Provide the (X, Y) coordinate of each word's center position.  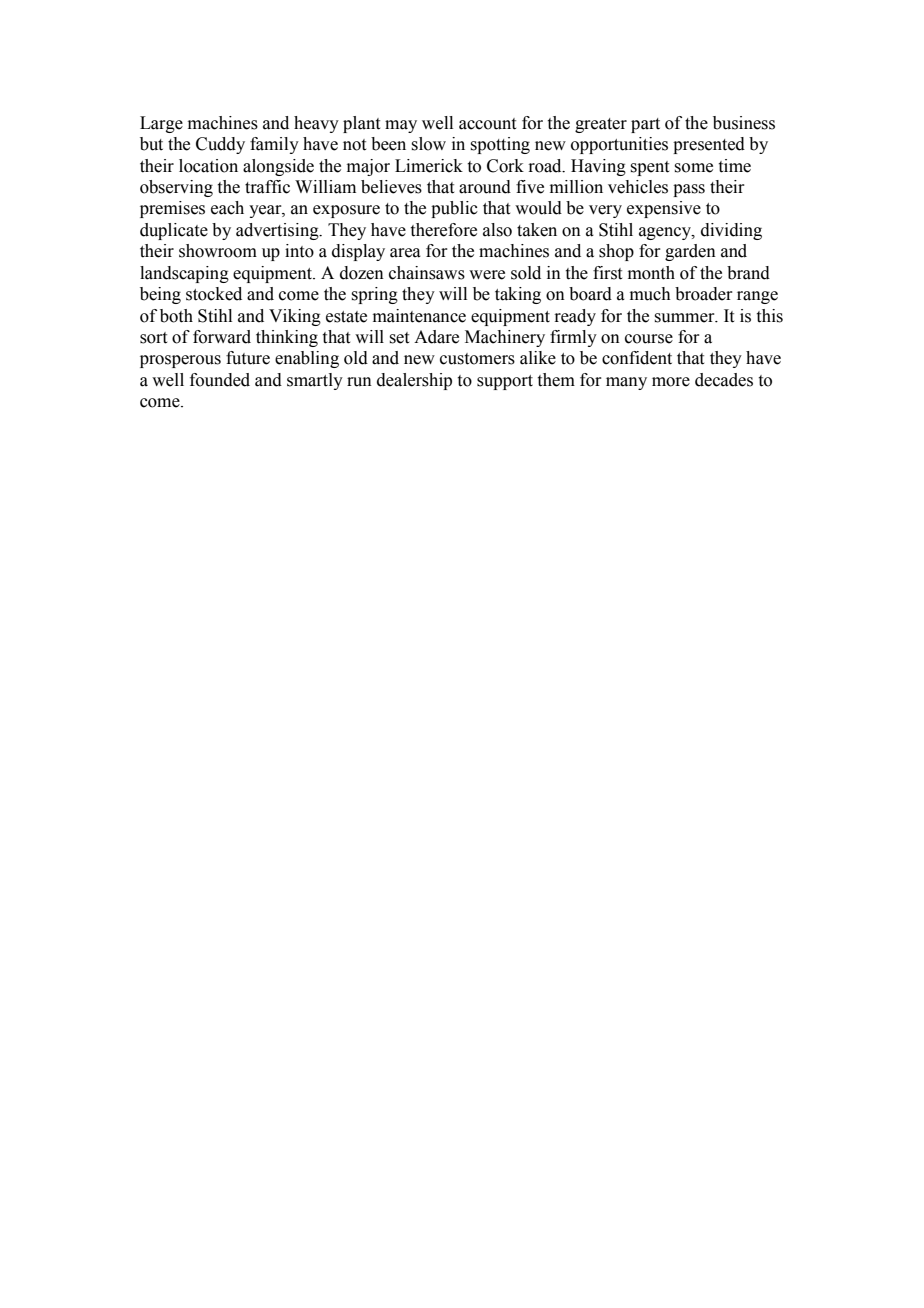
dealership (414, 381)
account (487, 124)
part (645, 125)
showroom (218, 251)
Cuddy (220, 145)
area (405, 253)
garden (690, 252)
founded (220, 380)
